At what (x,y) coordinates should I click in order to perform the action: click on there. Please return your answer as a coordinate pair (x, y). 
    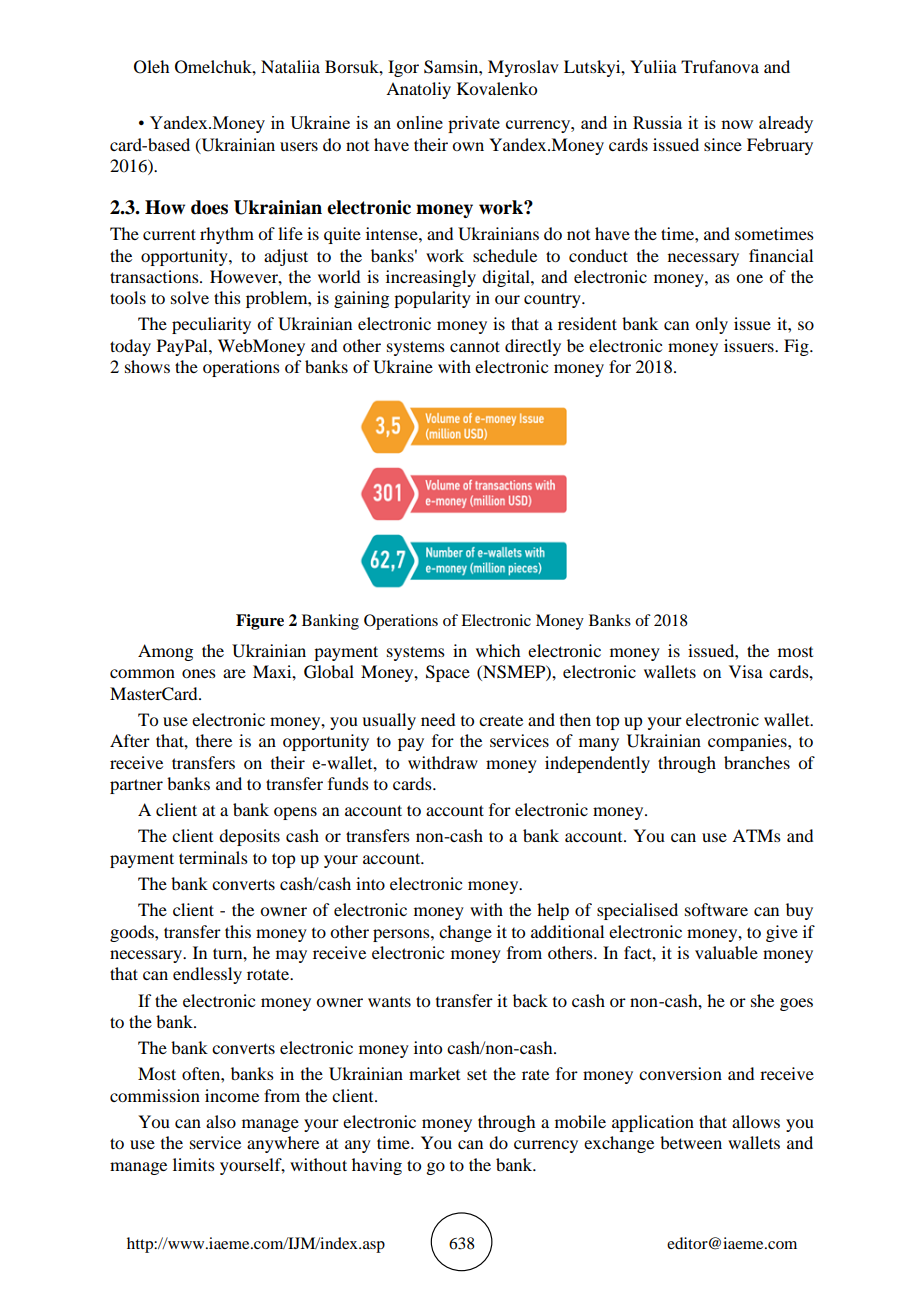
    Looking at the image, I should click on (214, 740).
